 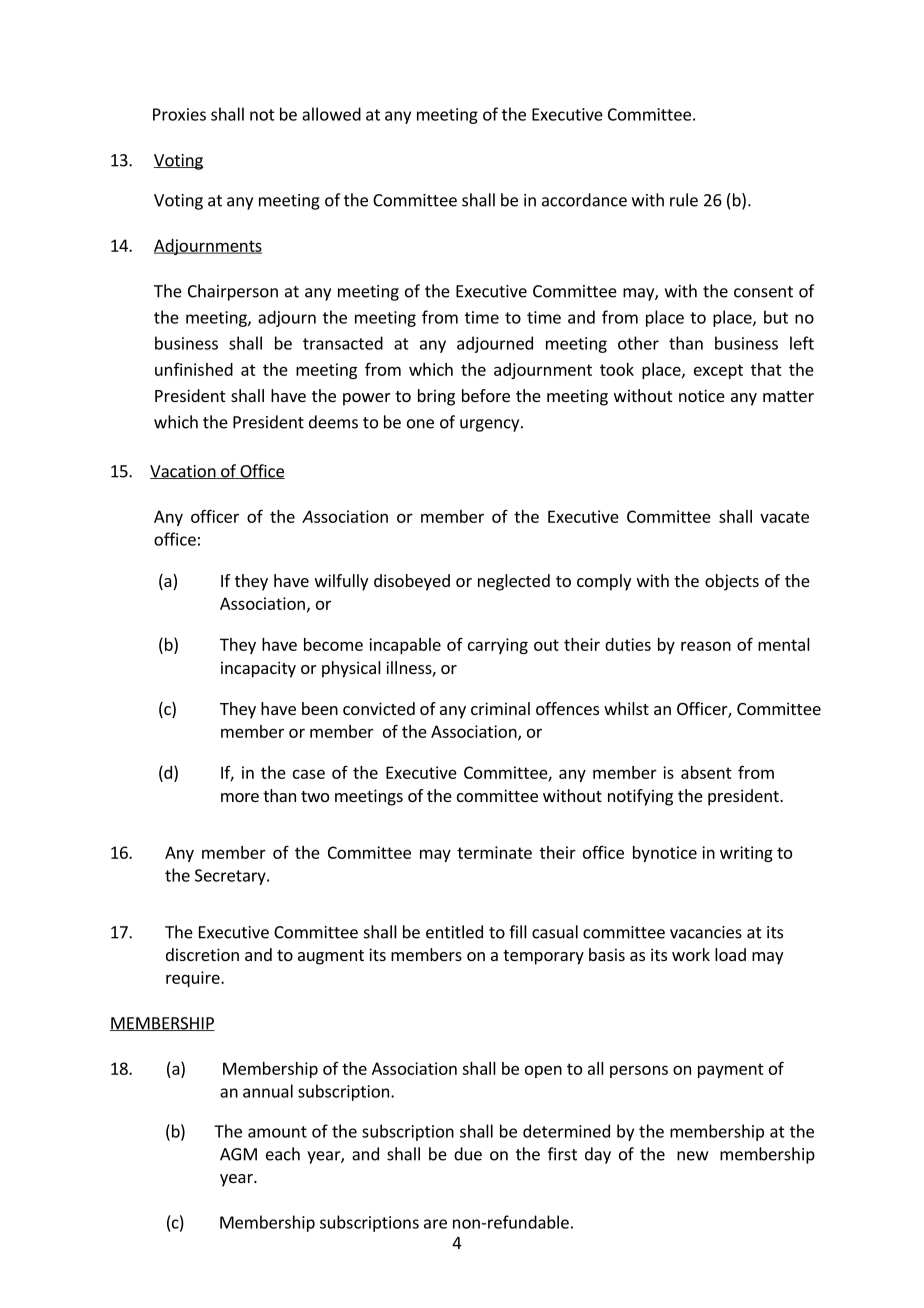 I want to click on before, so click(x=486, y=395).
